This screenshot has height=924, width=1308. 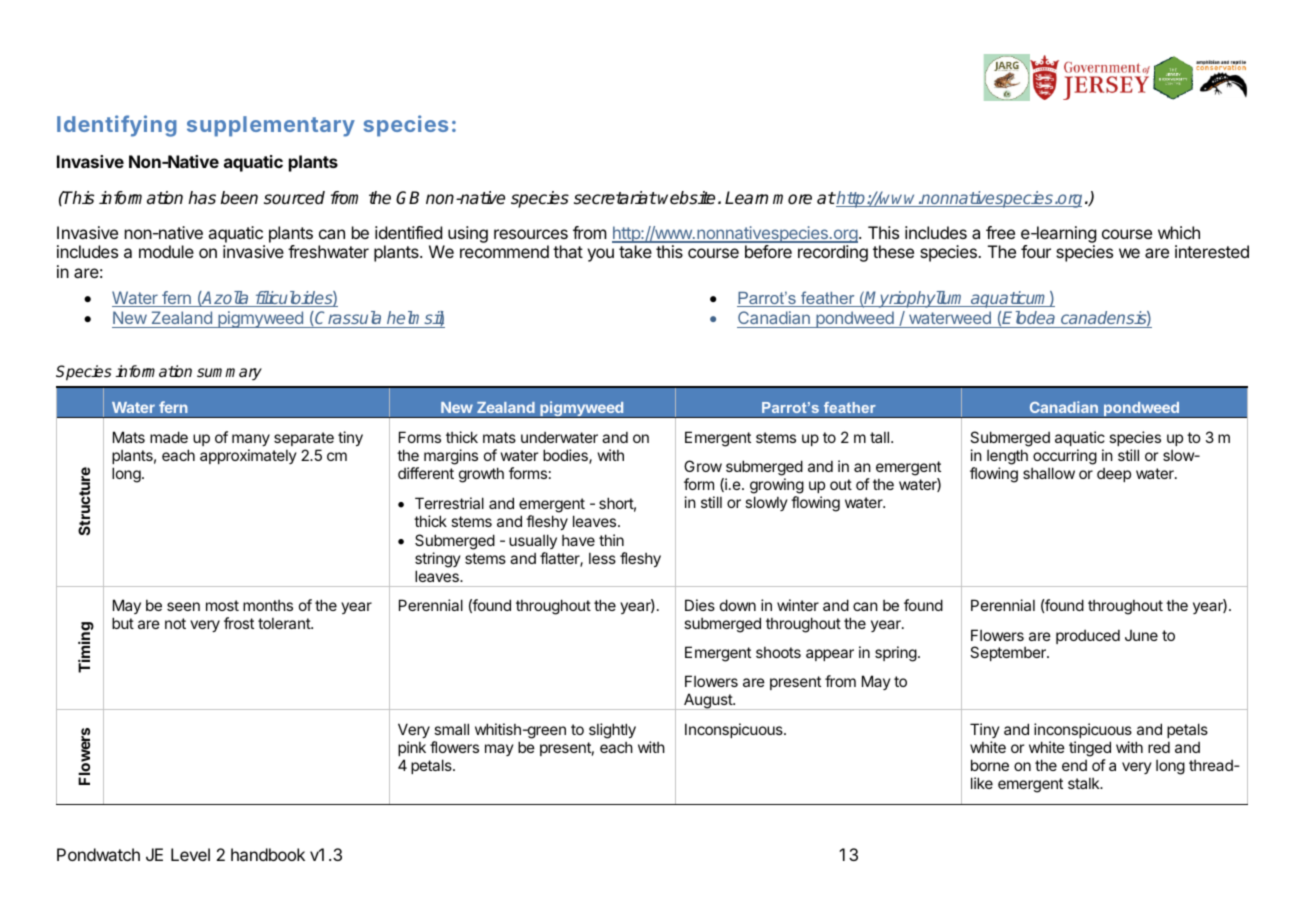 I want to click on website, so click(x=686, y=198).
